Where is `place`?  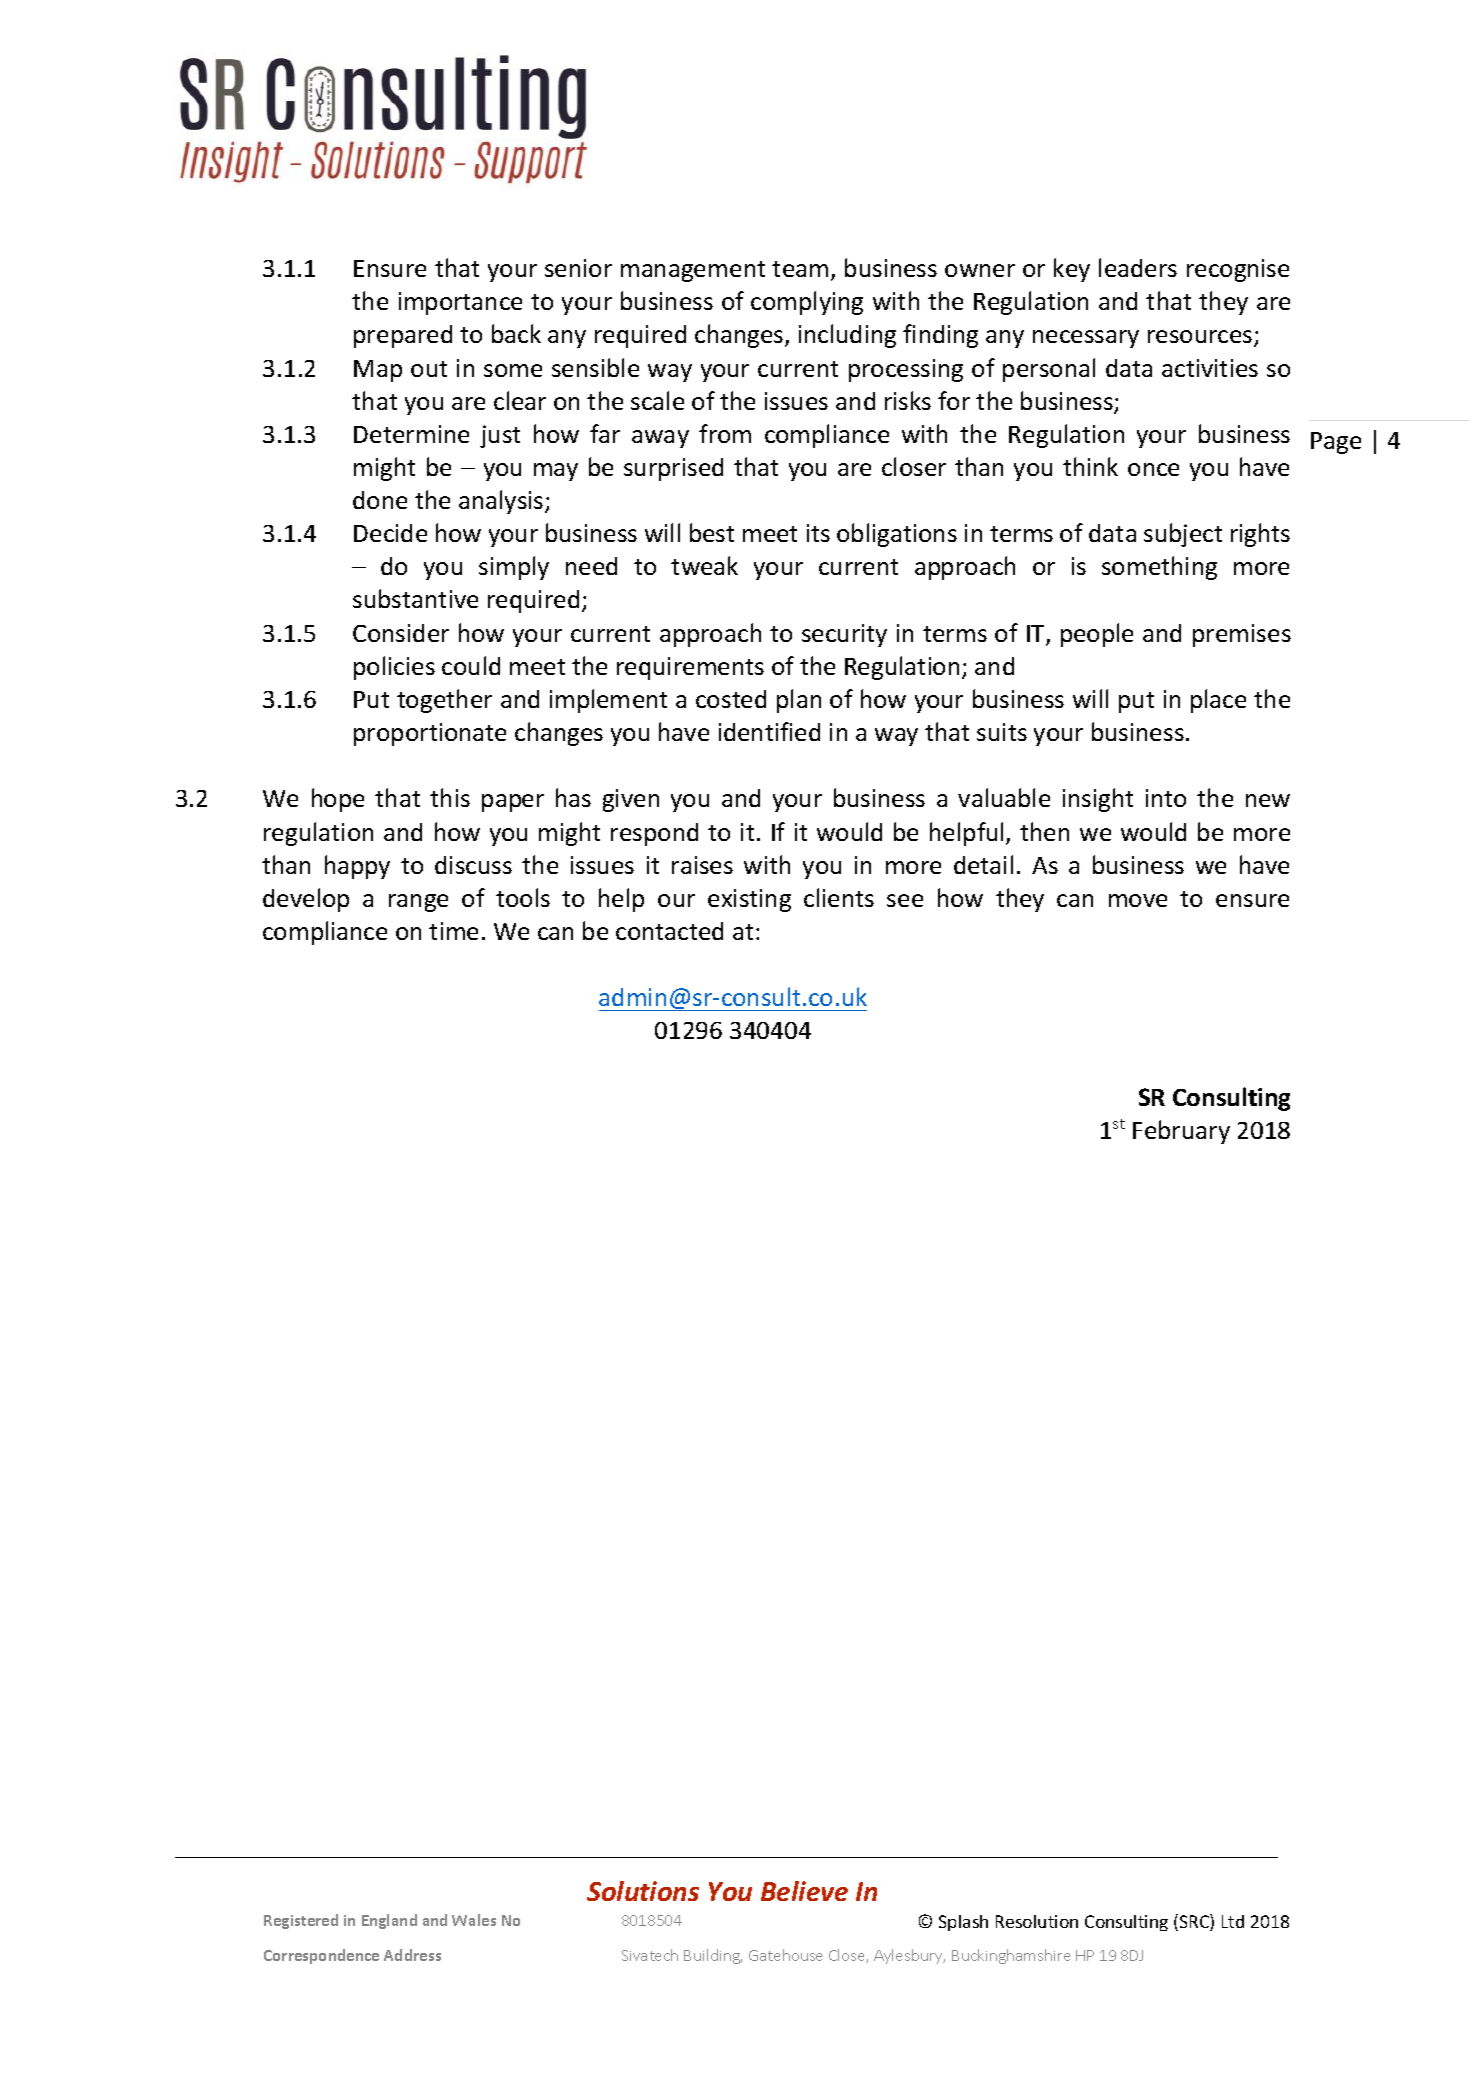 place is located at coordinates (1218, 701).
